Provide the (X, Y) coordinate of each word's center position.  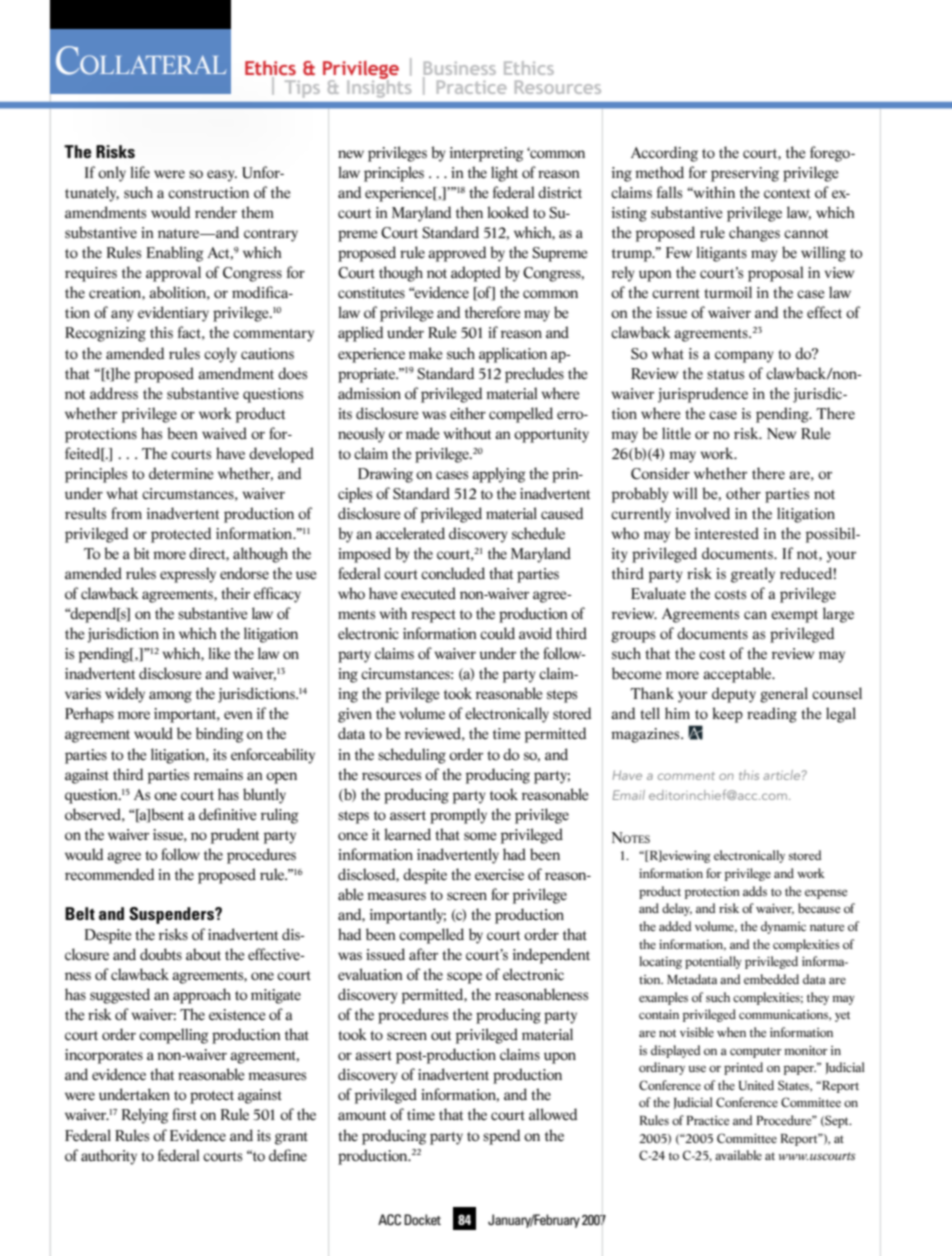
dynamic (783, 927)
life (140, 172)
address (114, 393)
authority (109, 1157)
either (468, 413)
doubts (161, 954)
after (423, 954)
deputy (734, 695)
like (219, 653)
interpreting (487, 154)
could (497, 633)
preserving (745, 174)
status (725, 375)
